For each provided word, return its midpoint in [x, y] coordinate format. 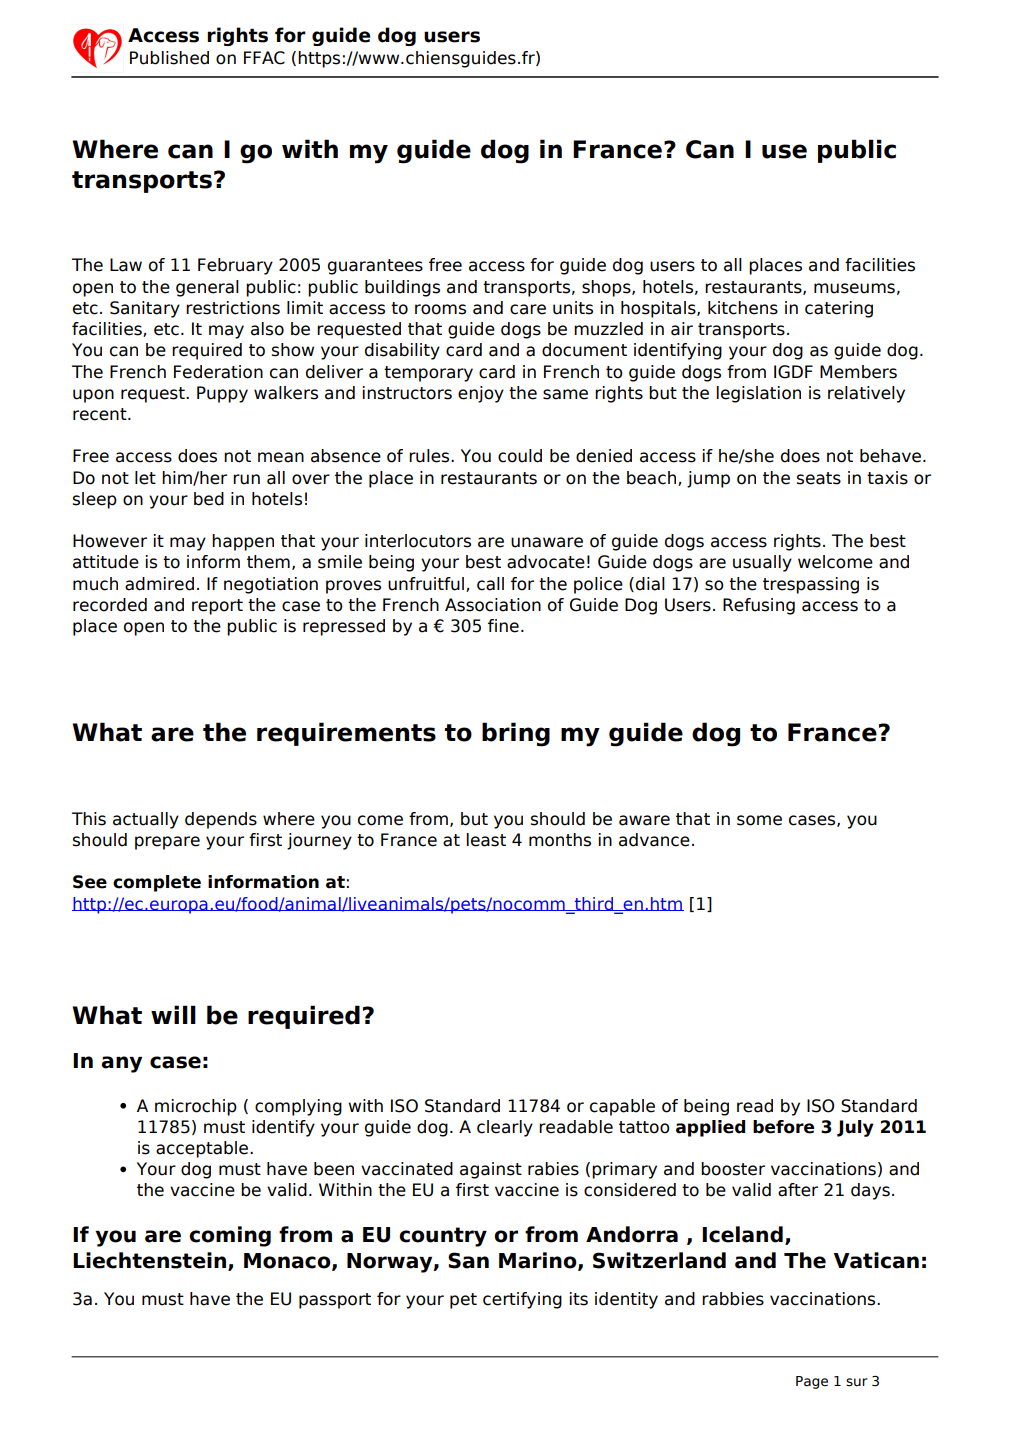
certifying [522, 1300]
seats [819, 478]
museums [854, 288]
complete [157, 883]
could [520, 456]
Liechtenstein [151, 1261]
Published [169, 58]
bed [209, 499]
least [486, 840]
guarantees [375, 267]
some [759, 820]
